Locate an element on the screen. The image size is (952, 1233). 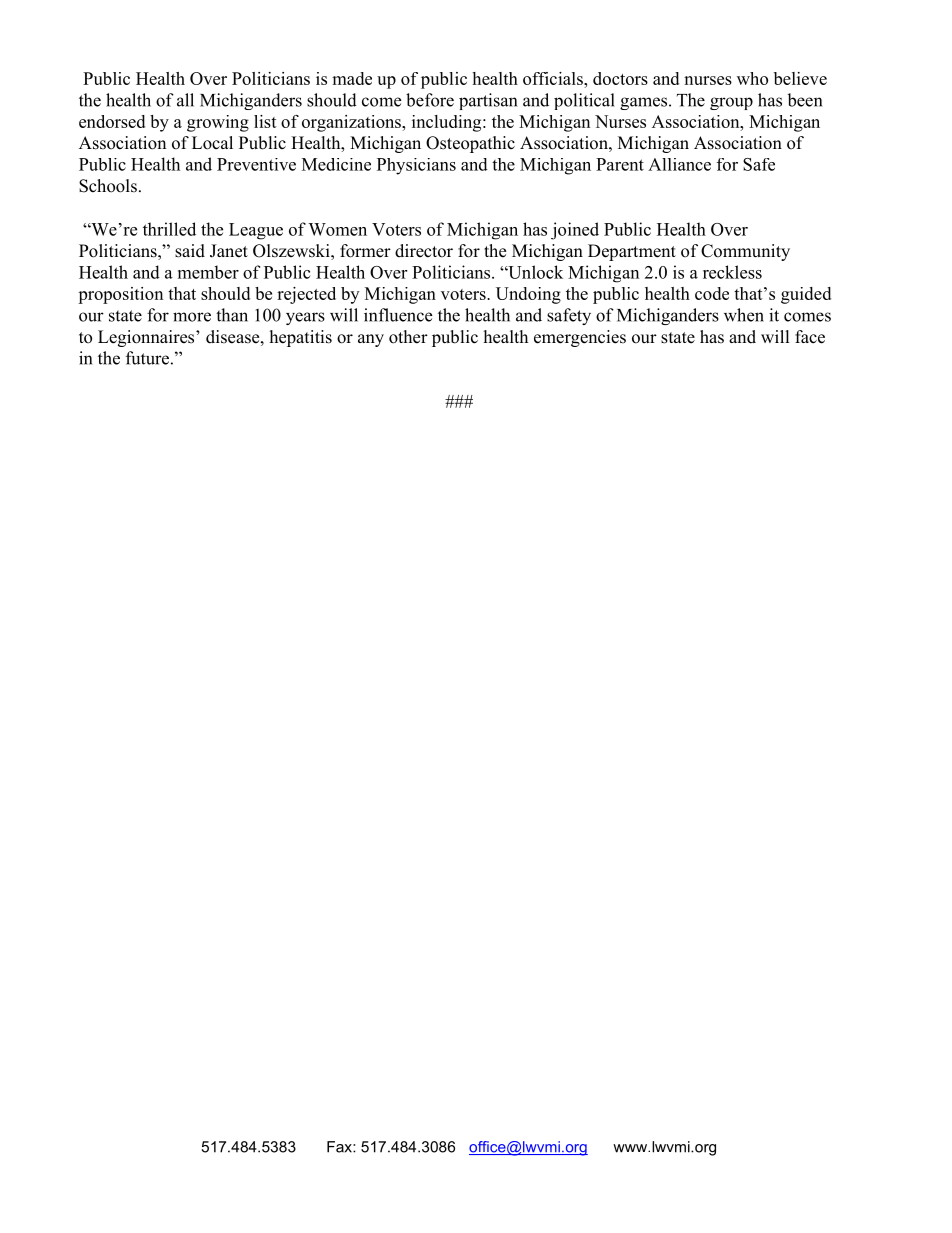
made is located at coordinates (352, 78).
